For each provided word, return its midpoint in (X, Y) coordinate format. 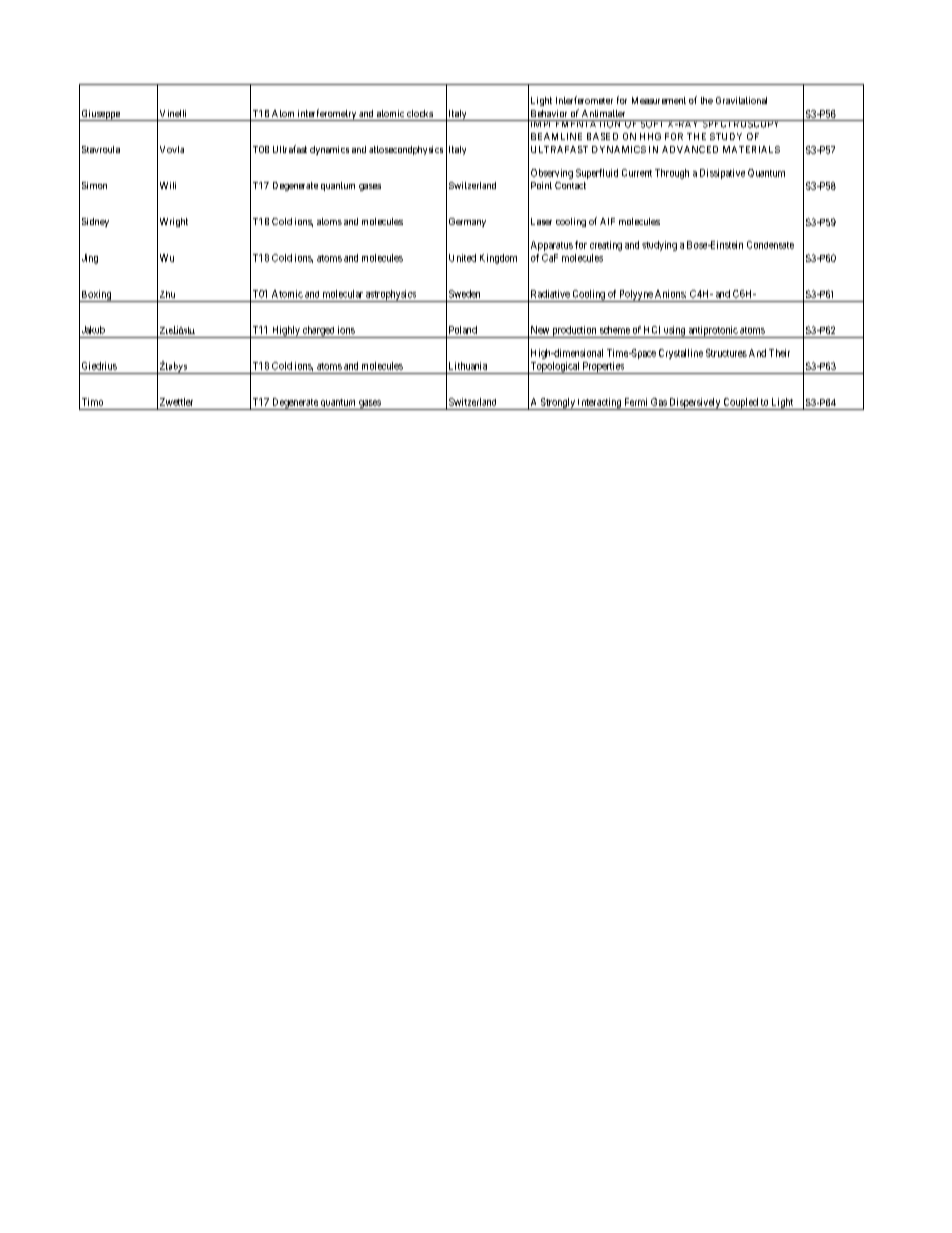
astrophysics (391, 296)
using (674, 332)
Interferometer (584, 100)
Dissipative (722, 174)
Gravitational (741, 100)
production (574, 332)
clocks (420, 113)
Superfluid (597, 174)
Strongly (558, 404)
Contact (570, 185)
